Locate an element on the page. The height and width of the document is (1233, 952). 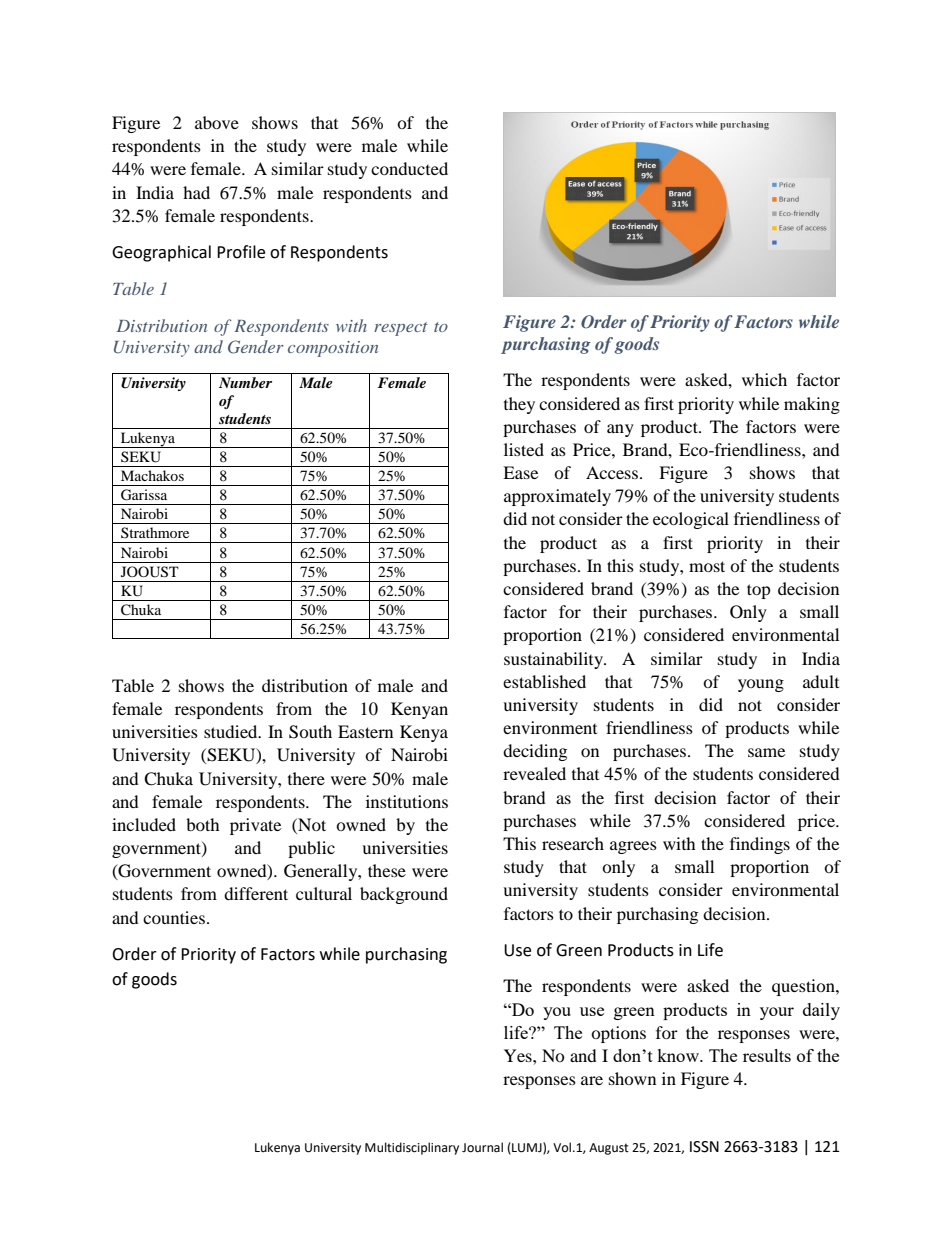
ISSN is located at coordinates (704, 1147).
